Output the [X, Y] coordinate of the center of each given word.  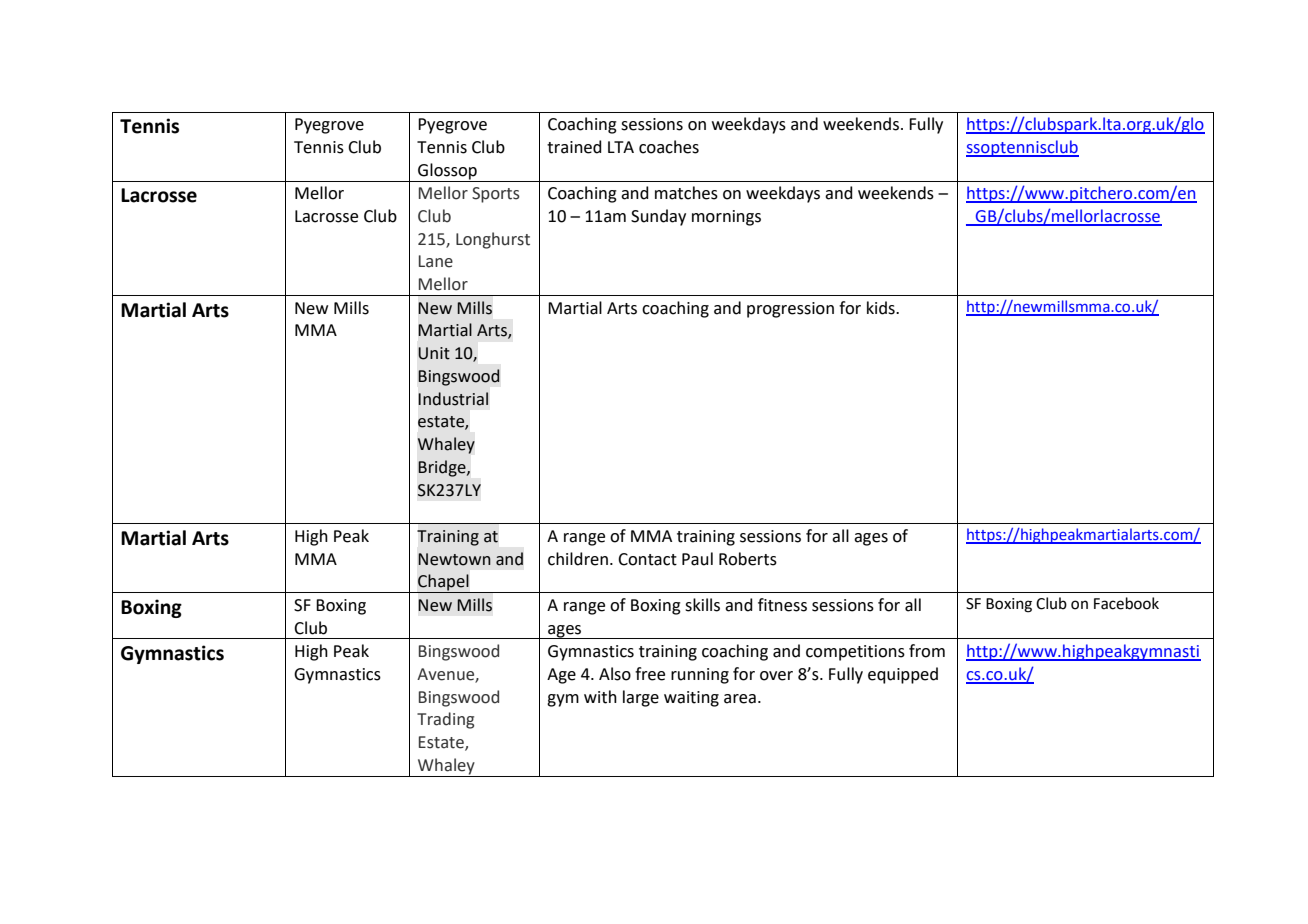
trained [574, 147]
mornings [726, 218]
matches [686, 193]
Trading [445, 720]
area [740, 699]
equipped [903, 675]
